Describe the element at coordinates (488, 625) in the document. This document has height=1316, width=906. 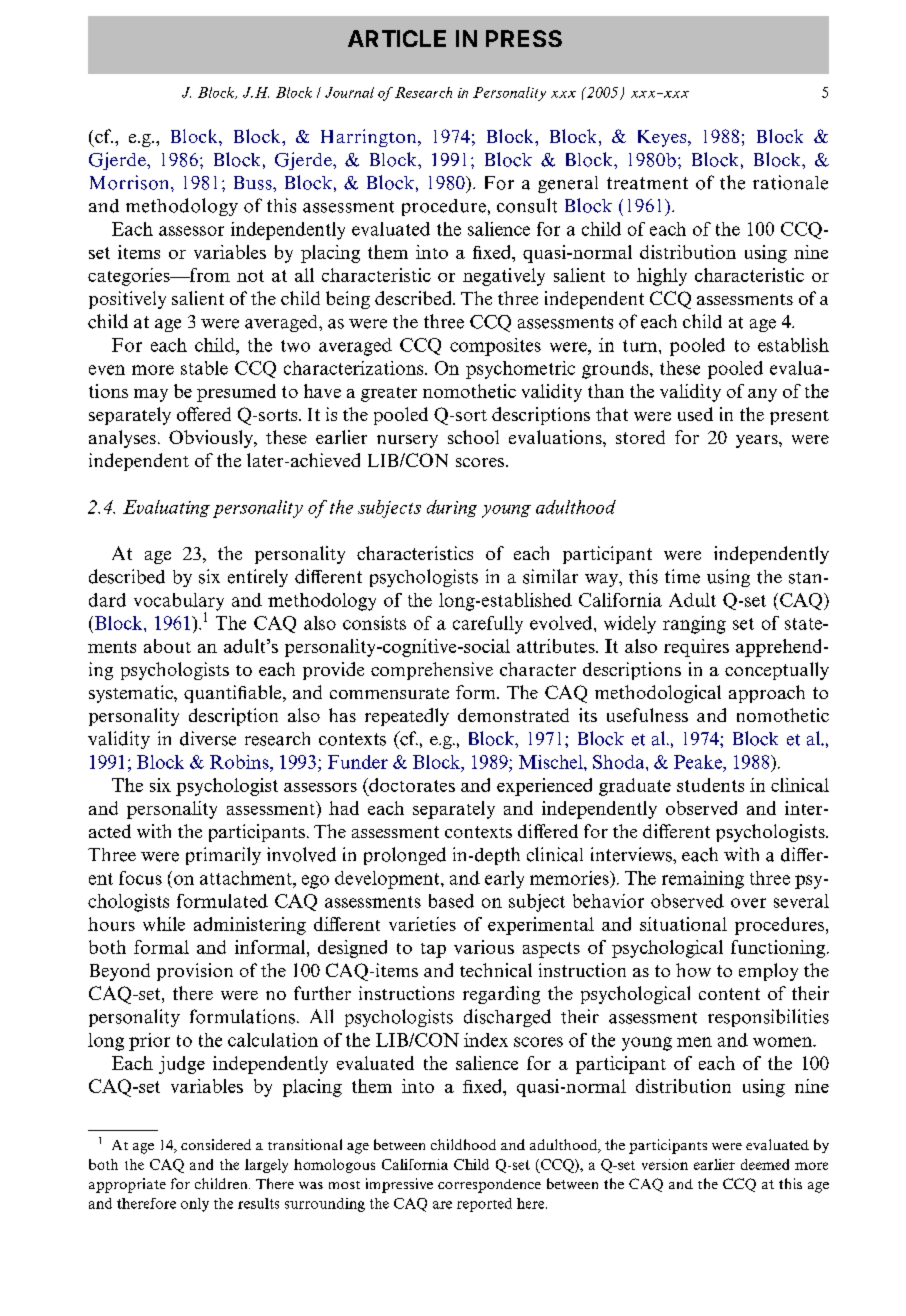
I see `carefully` at that location.
